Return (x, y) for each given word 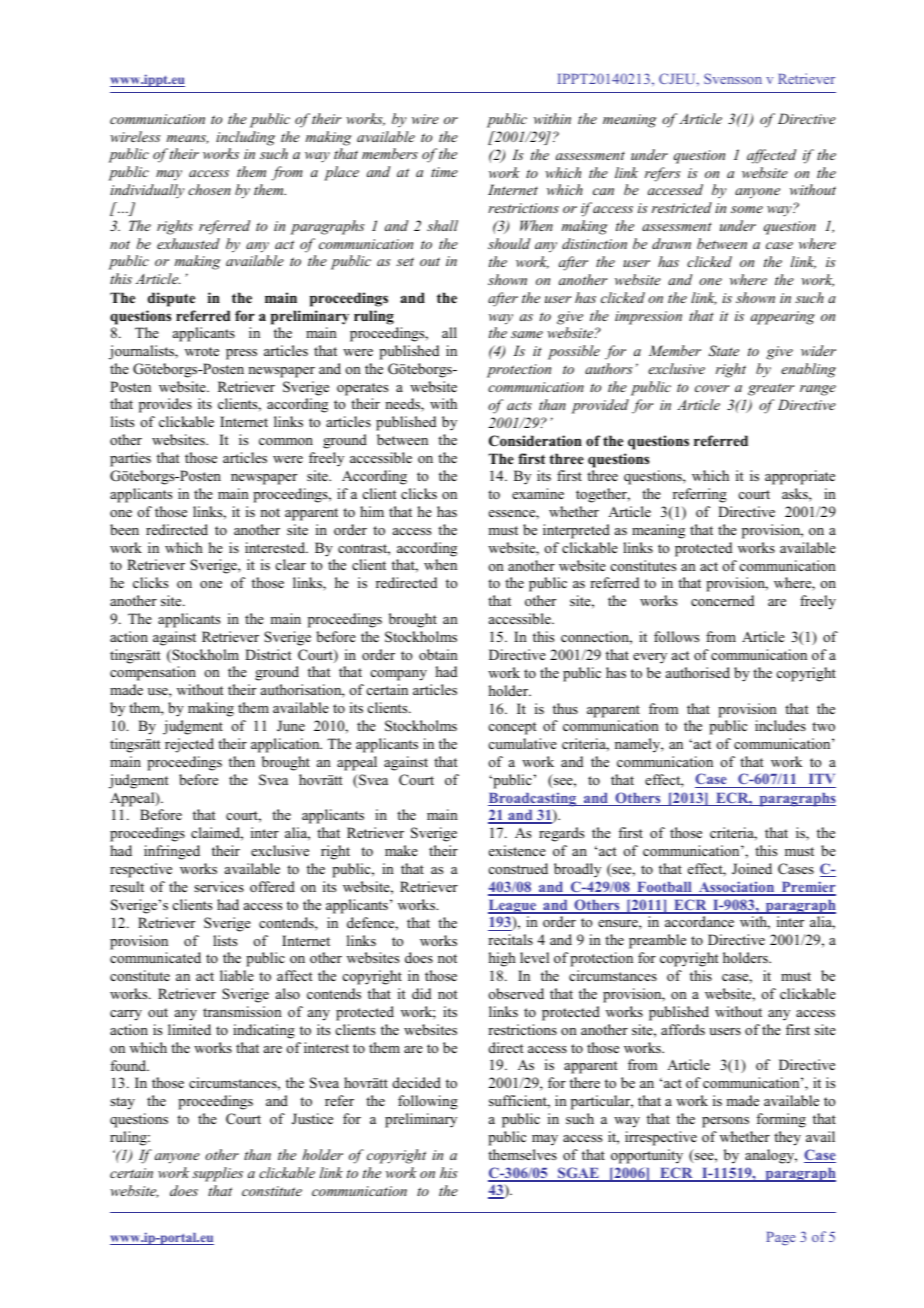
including (245, 138)
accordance (699, 921)
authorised (698, 672)
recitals (510, 939)
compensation (153, 673)
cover (712, 388)
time (444, 172)
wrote (202, 351)
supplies (217, 1174)
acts (519, 405)
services (219, 886)
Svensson (733, 78)
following (428, 1102)
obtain (438, 654)
